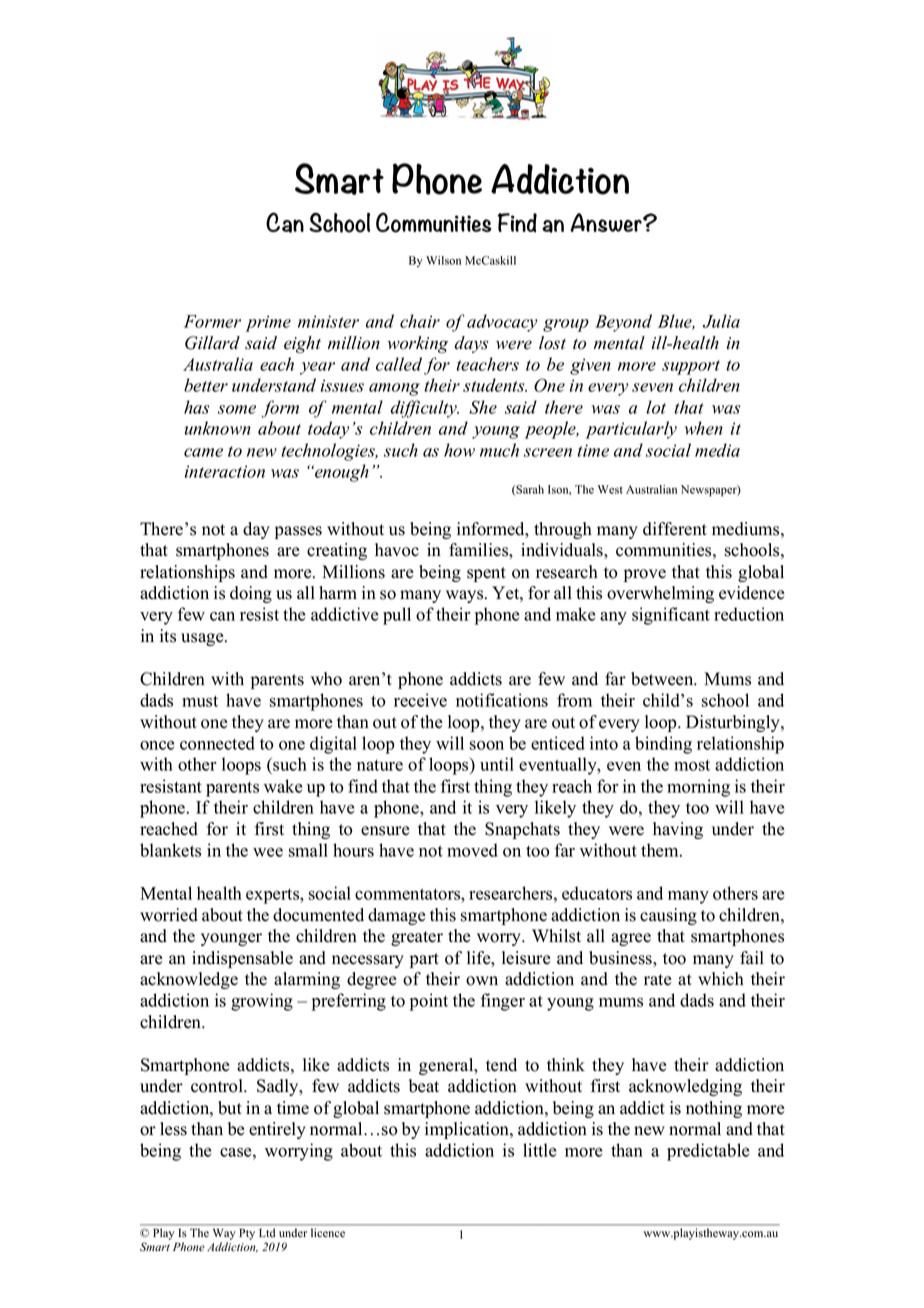  I want to click on Ltd, so click(267, 1232).
